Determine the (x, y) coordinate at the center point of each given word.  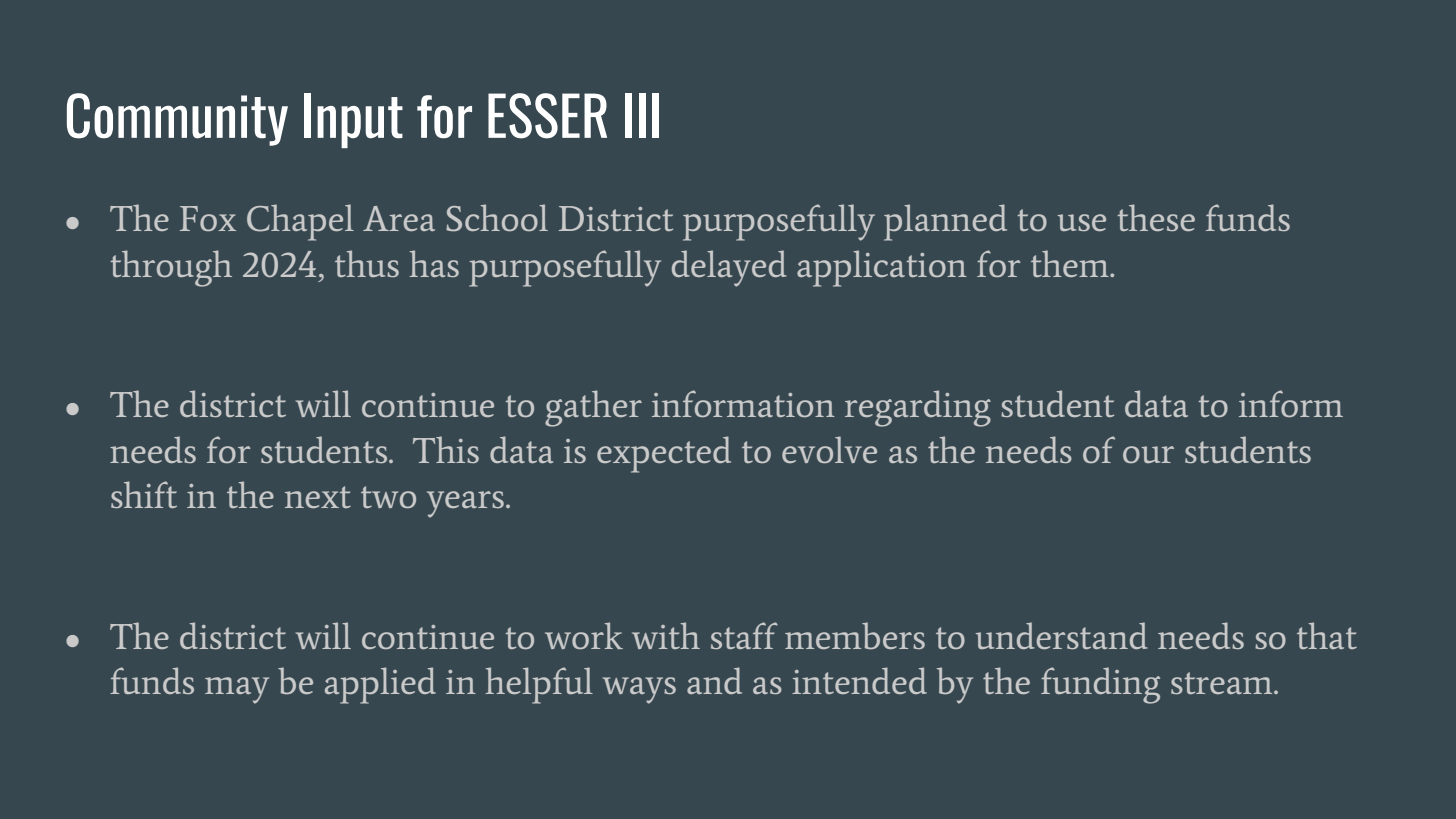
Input (353, 120)
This (446, 449)
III (642, 115)
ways (639, 690)
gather (593, 408)
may (237, 690)
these (1156, 217)
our (1148, 454)
